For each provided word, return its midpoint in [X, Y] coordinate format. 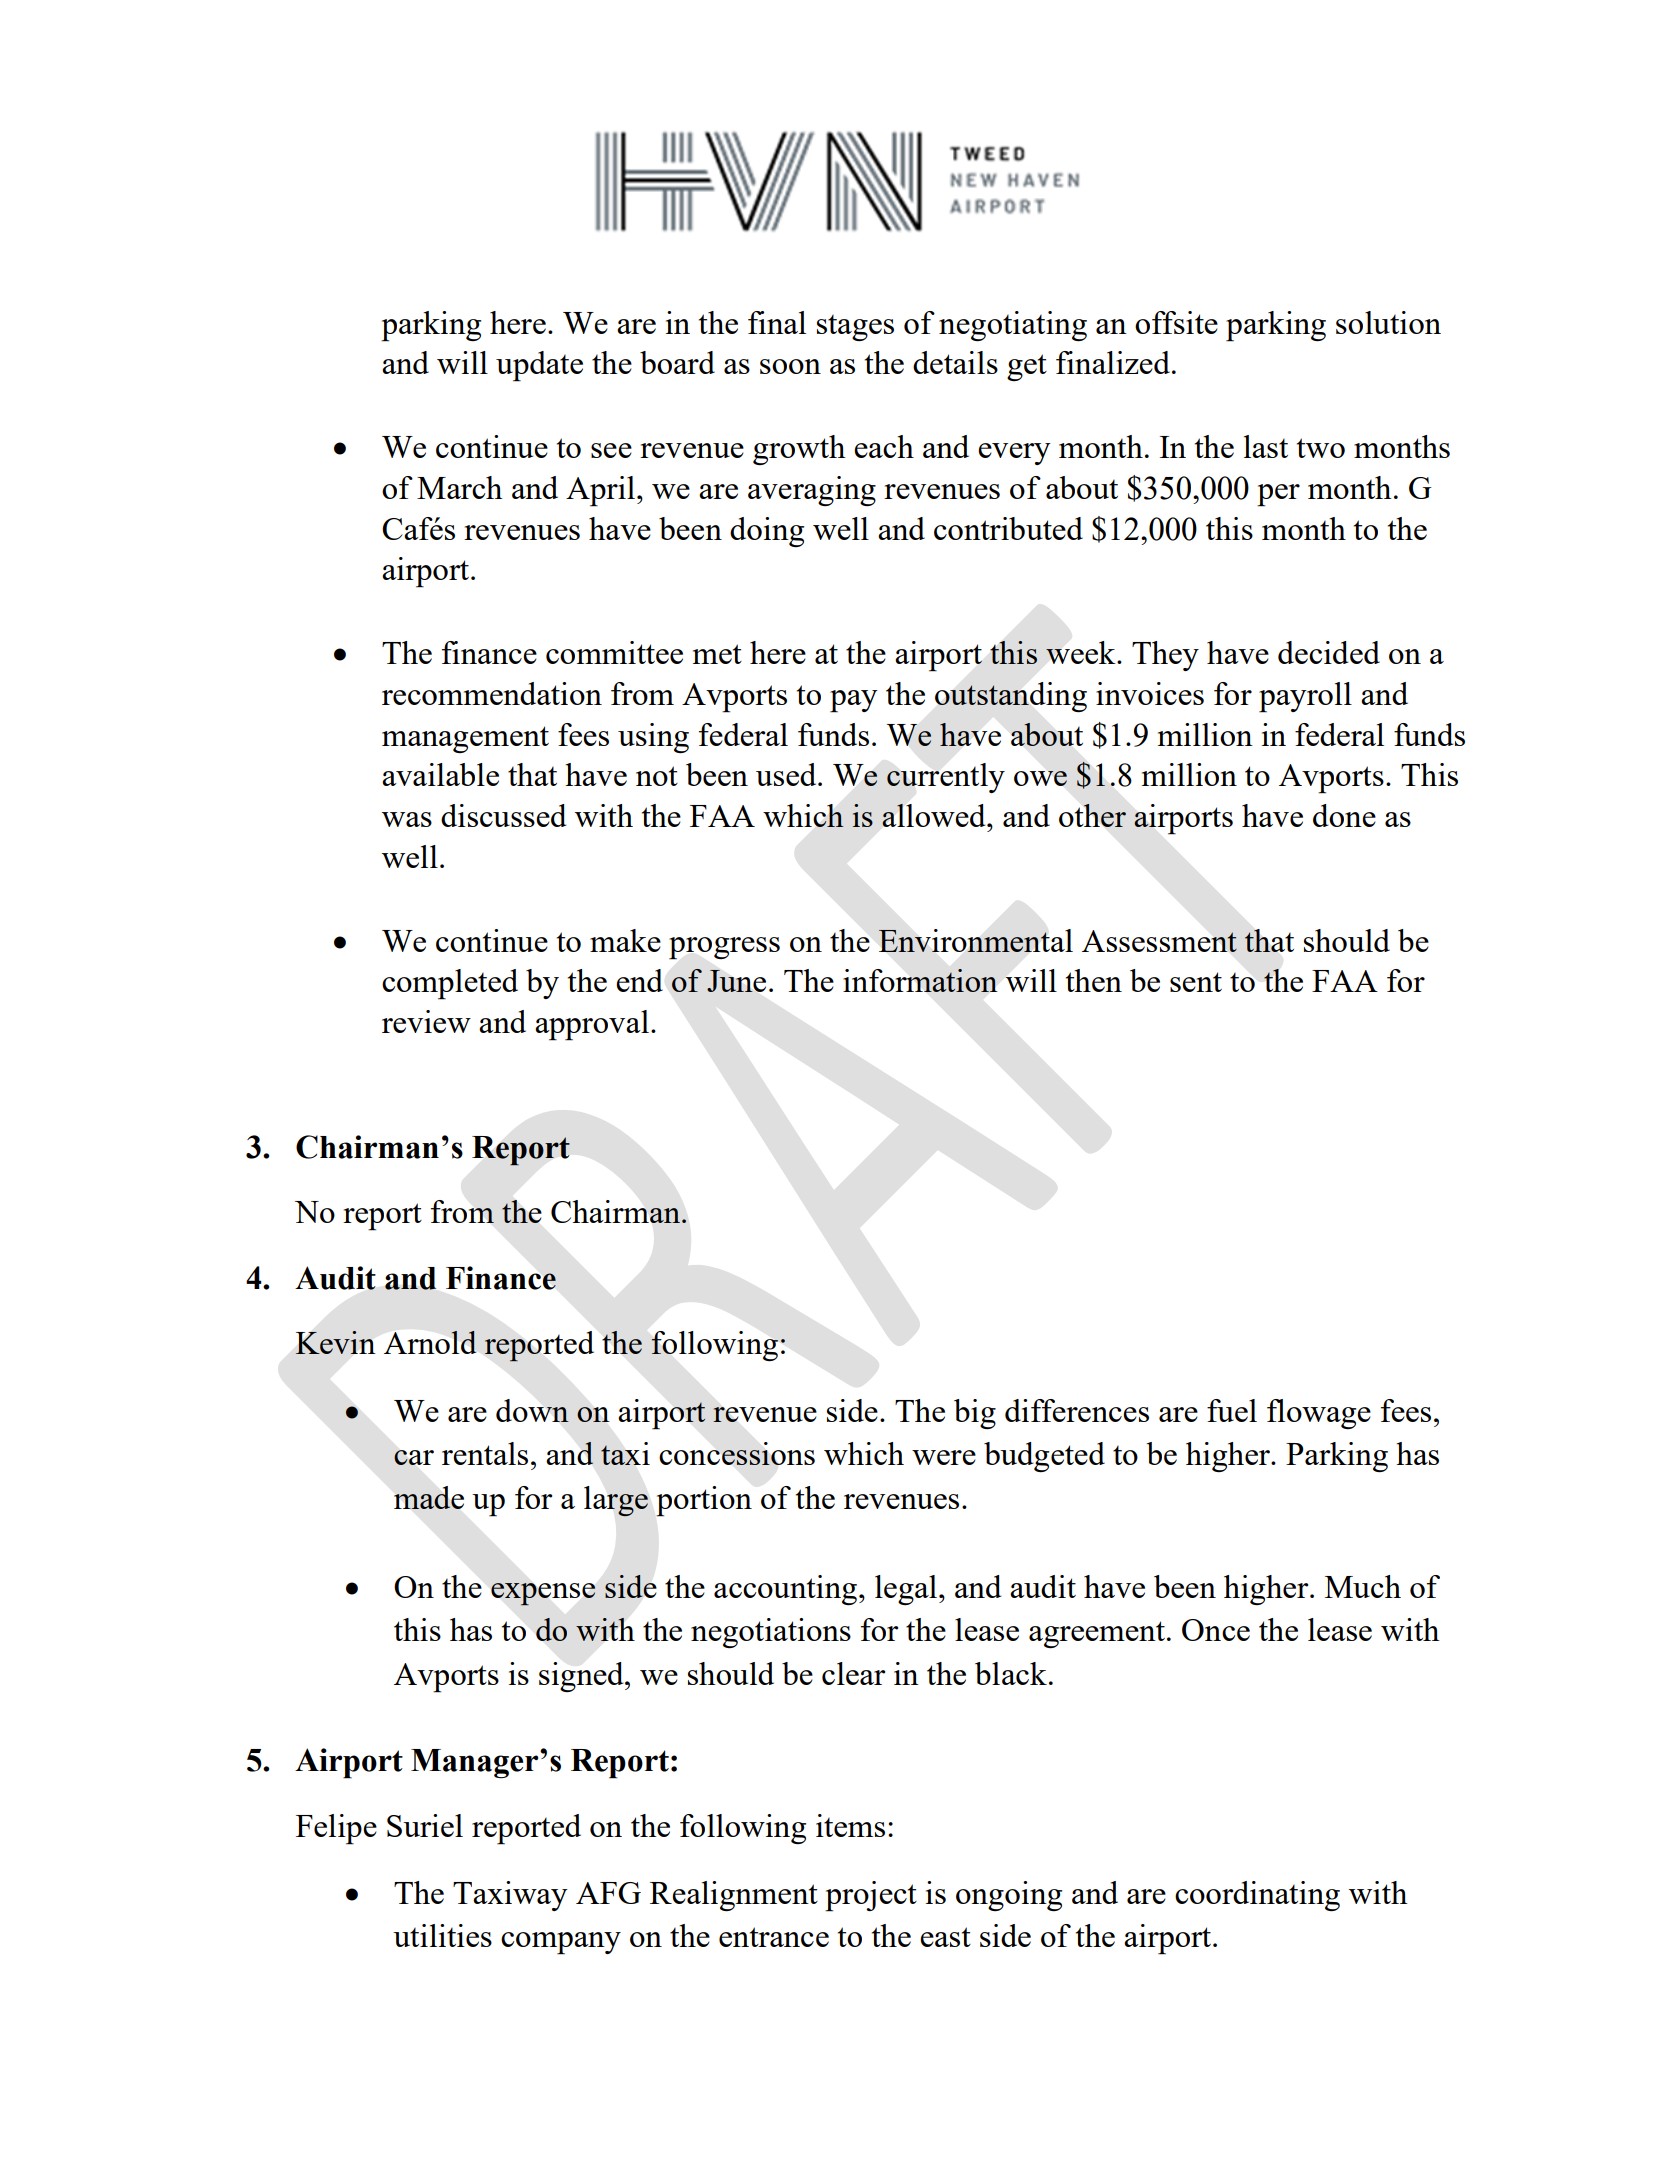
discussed [503, 815]
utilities [442, 1935]
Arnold [430, 1342]
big [975, 1414]
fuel [1232, 1410]
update [539, 366]
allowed [935, 815]
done [1344, 815]
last [1266, 446]
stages [855, 328]
